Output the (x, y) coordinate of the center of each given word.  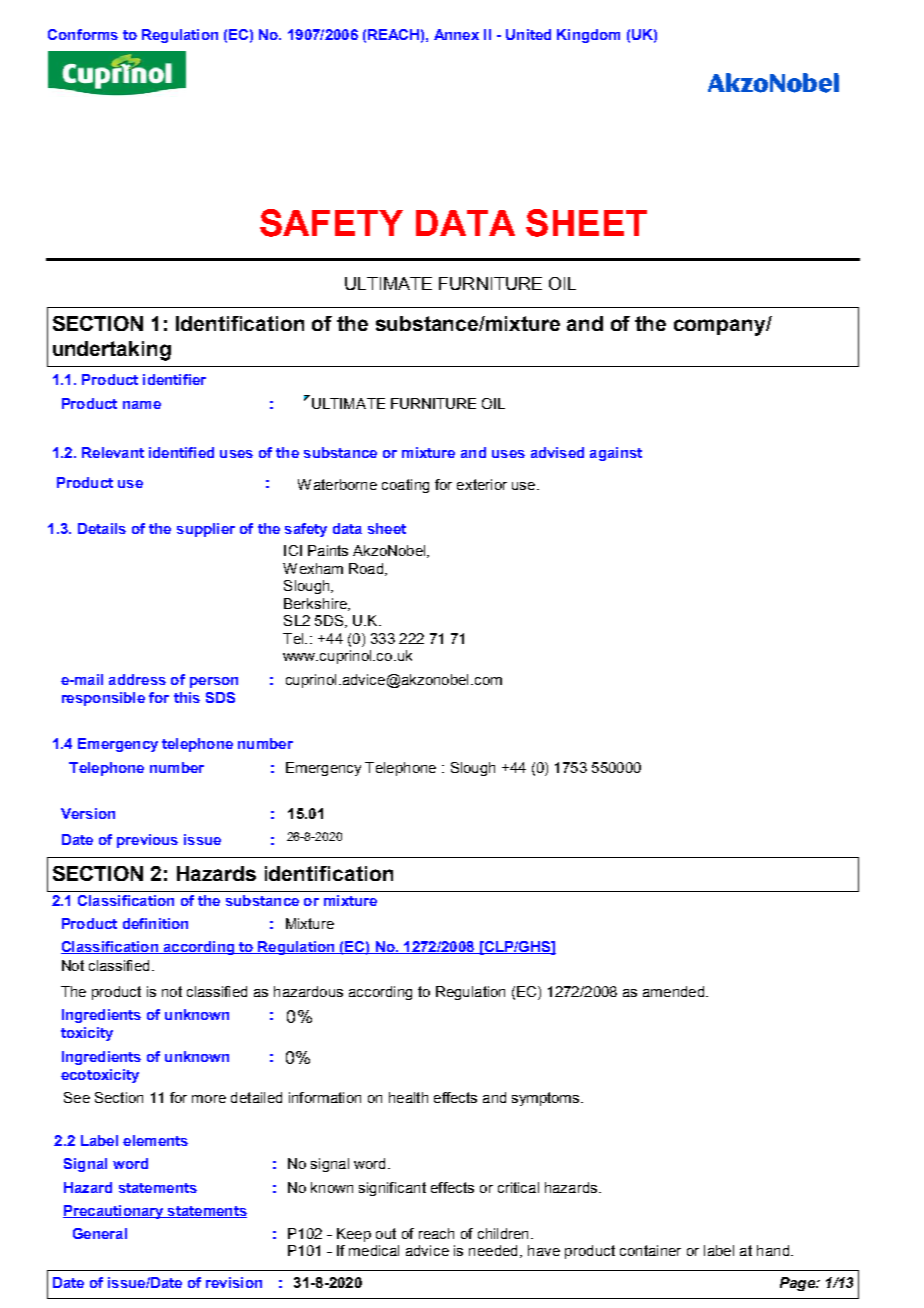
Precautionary (114, 1212)
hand (773, 1250)
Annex (456, 34)
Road (366, 568)
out (386, 1233)
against (616, 454)
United (528, 34)
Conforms (83, 34)
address (137, 679)
